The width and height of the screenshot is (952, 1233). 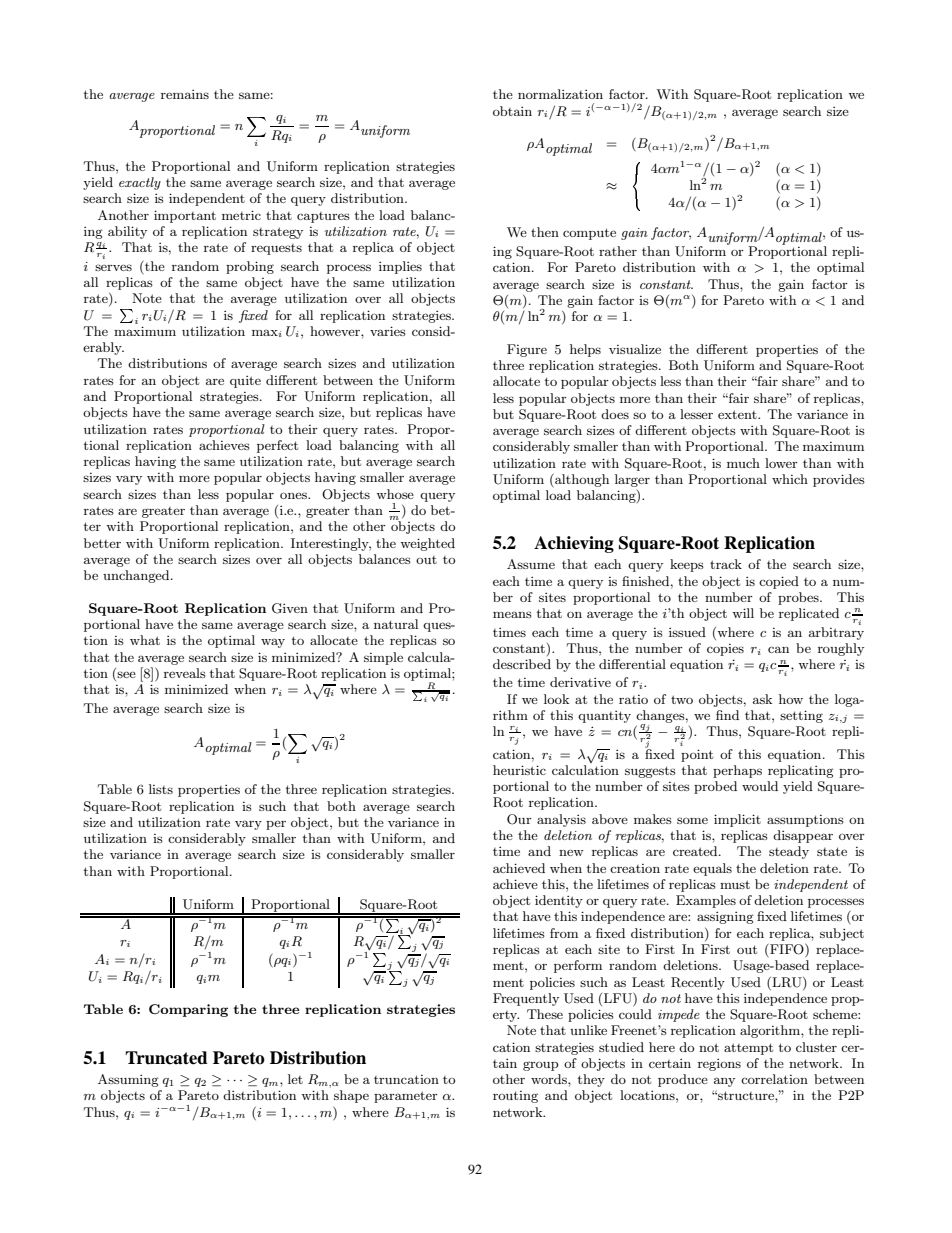 I want to click on weighted, so click(x=427, y=544).
